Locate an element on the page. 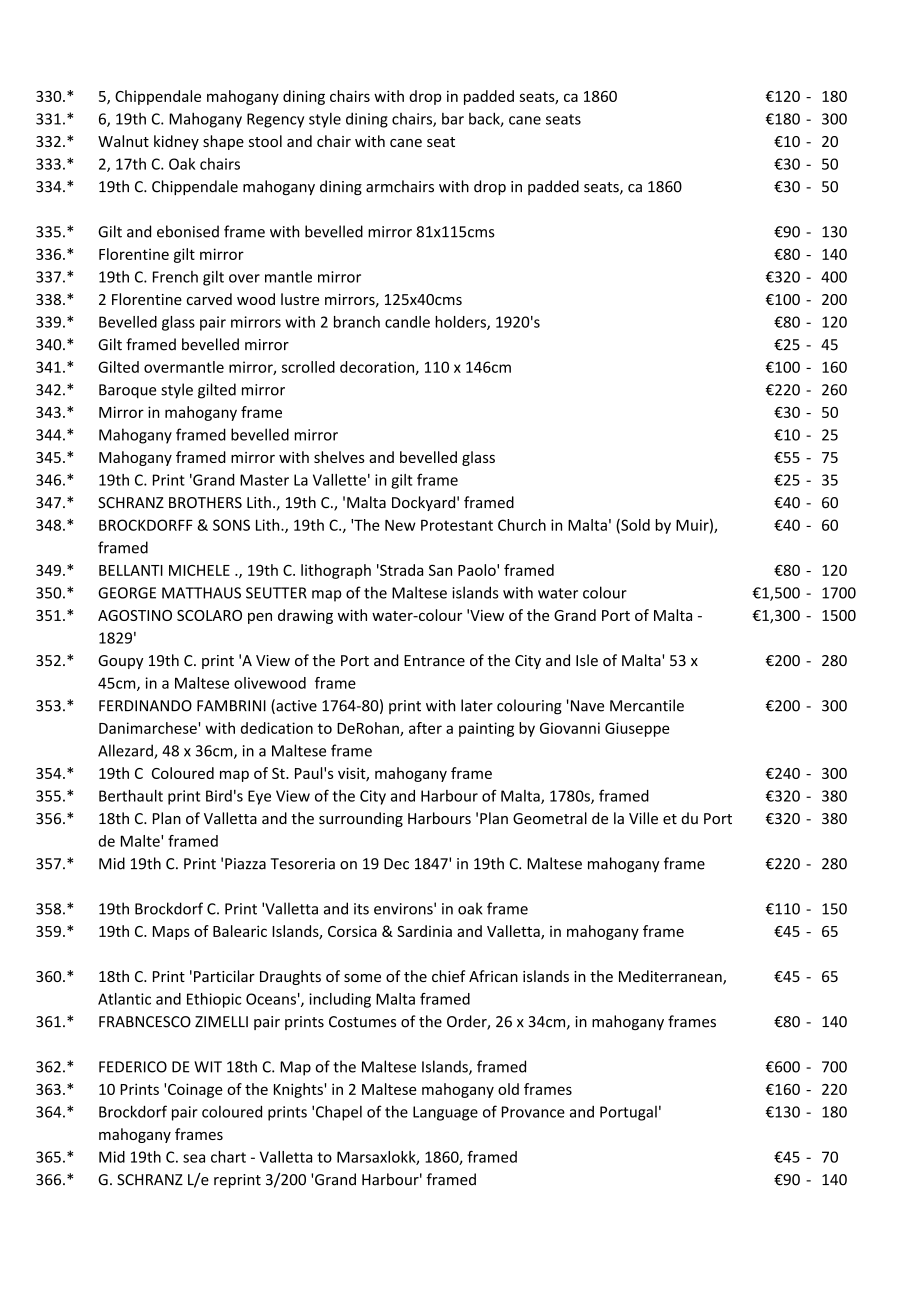 This image has width=924, height=1308. Entrance is located at coordinates (434, 661).
